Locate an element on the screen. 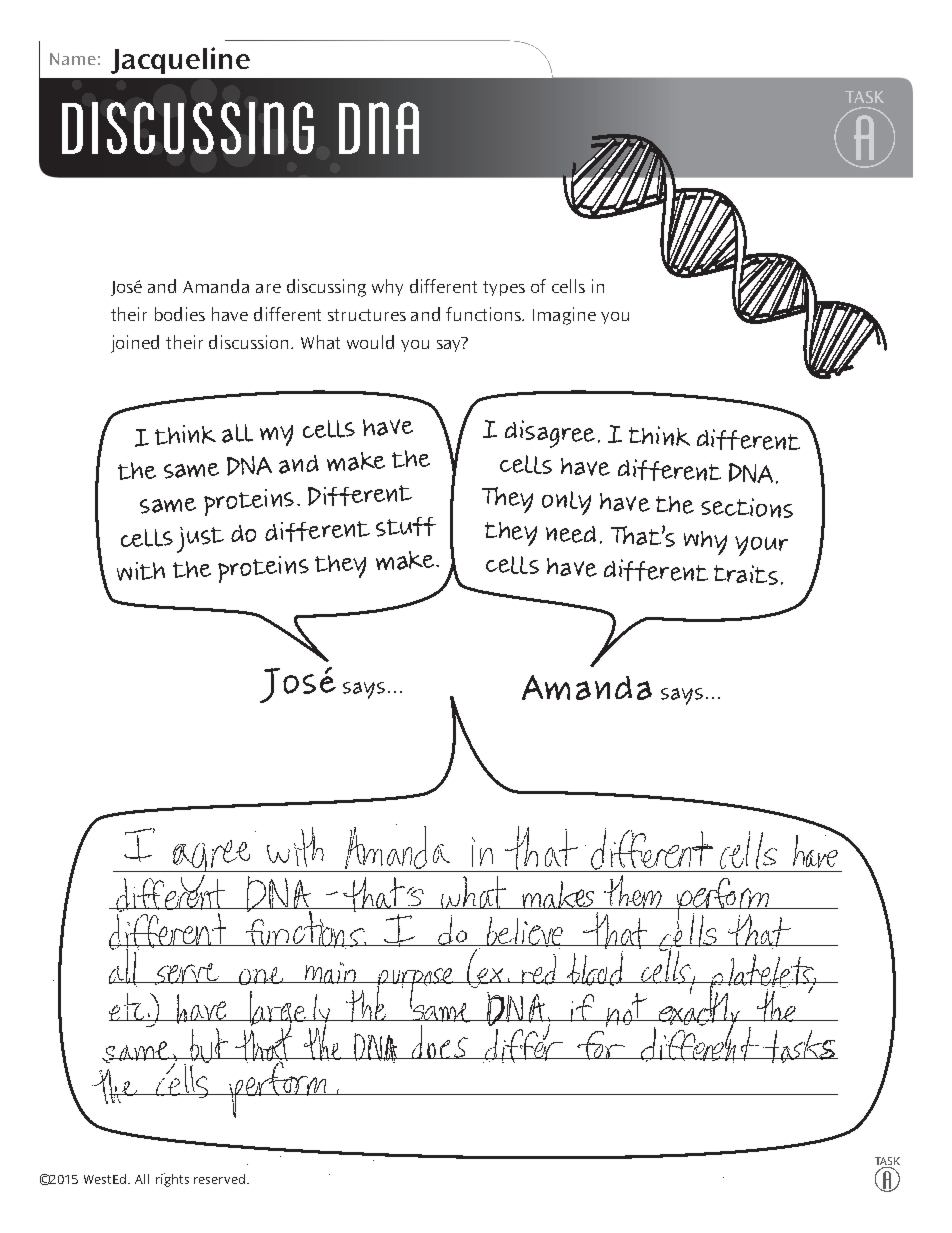  are is located at coordinates (268, 288).
